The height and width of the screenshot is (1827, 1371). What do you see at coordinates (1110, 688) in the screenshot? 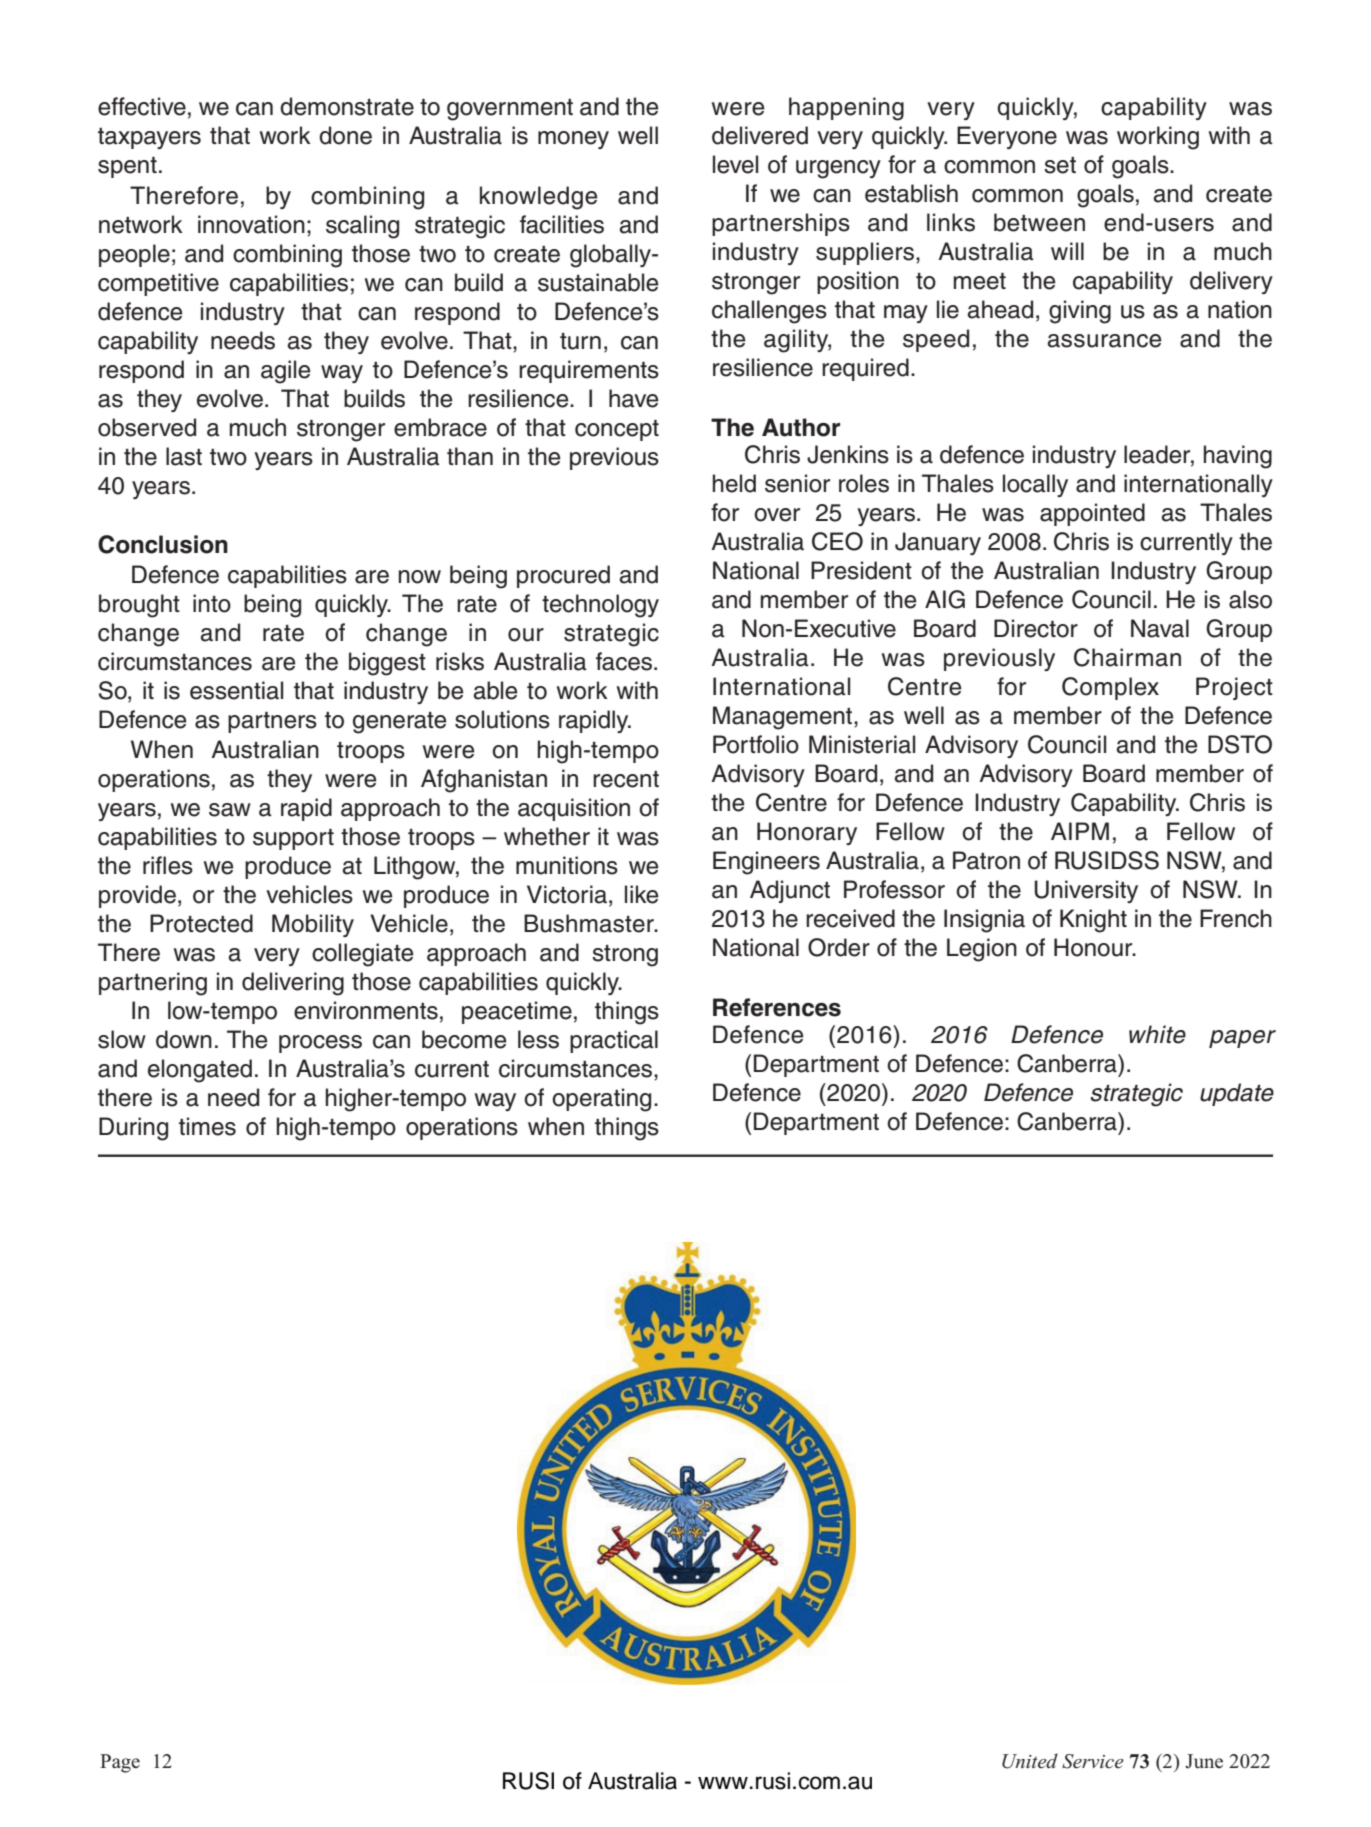
I see `Complex` at bounding box center [1110, 688].
